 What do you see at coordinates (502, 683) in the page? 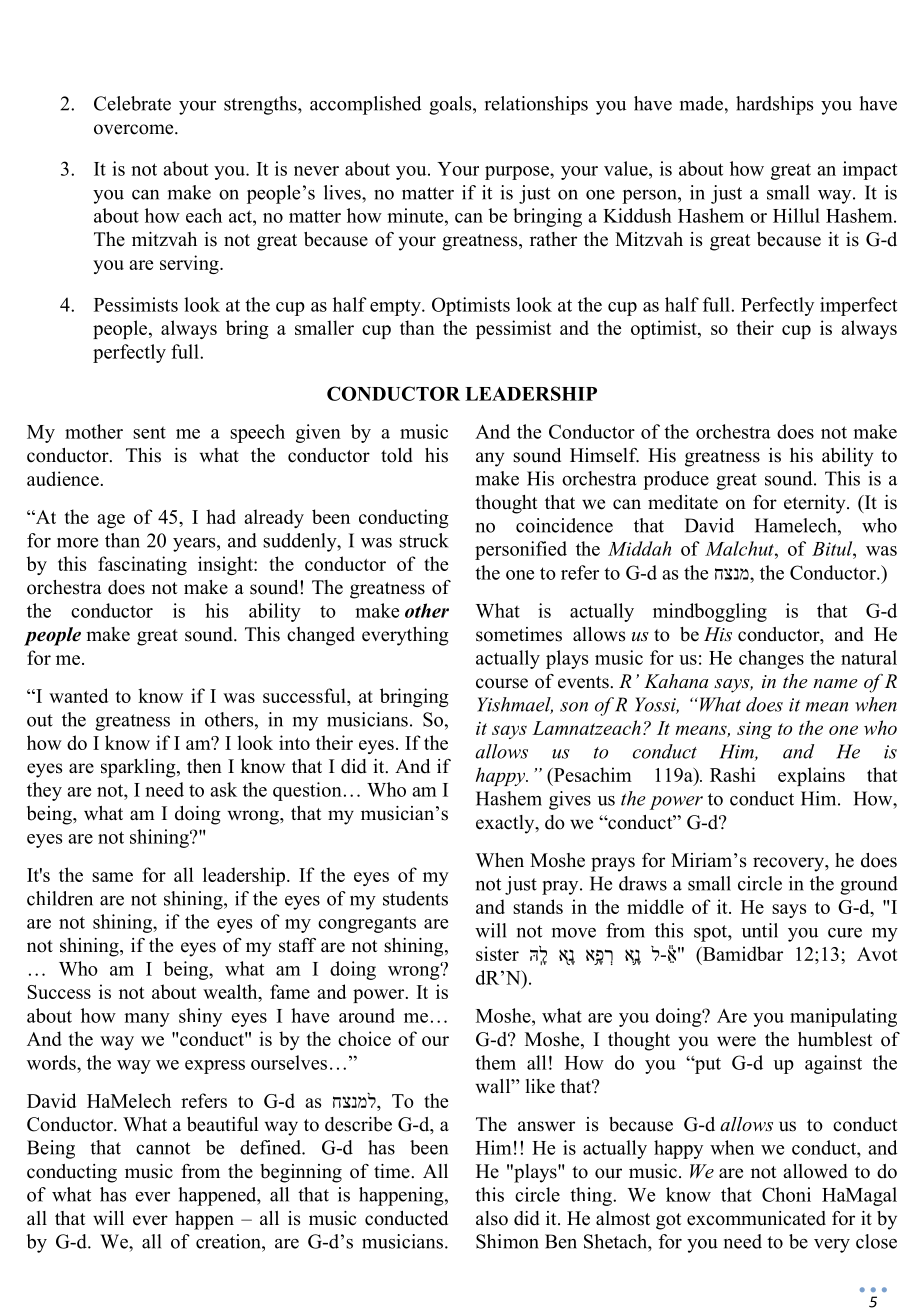
I see `course` at bounding box center [502, 683].
